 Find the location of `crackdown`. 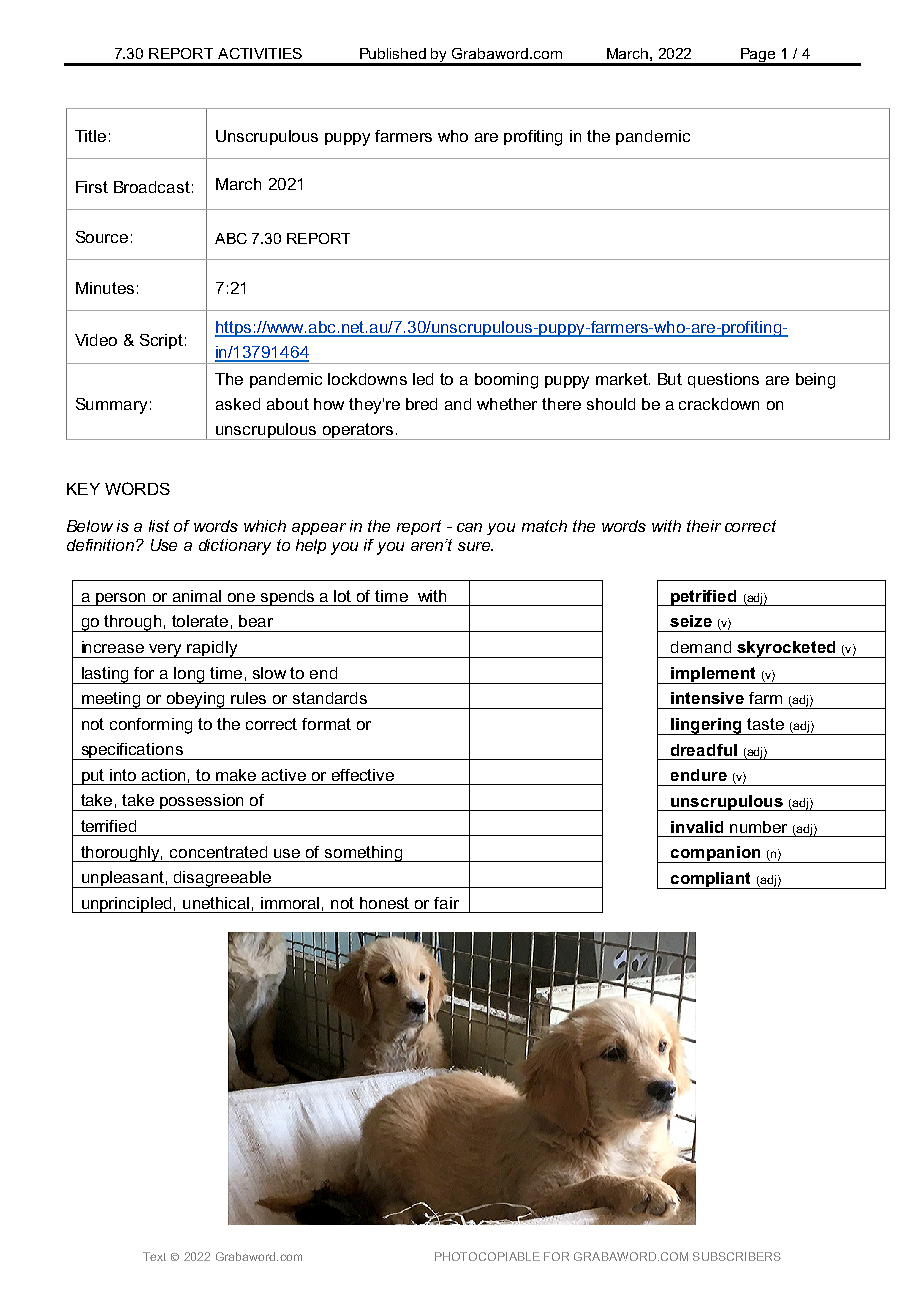

crackdown is located at coordinates (719, 404).
